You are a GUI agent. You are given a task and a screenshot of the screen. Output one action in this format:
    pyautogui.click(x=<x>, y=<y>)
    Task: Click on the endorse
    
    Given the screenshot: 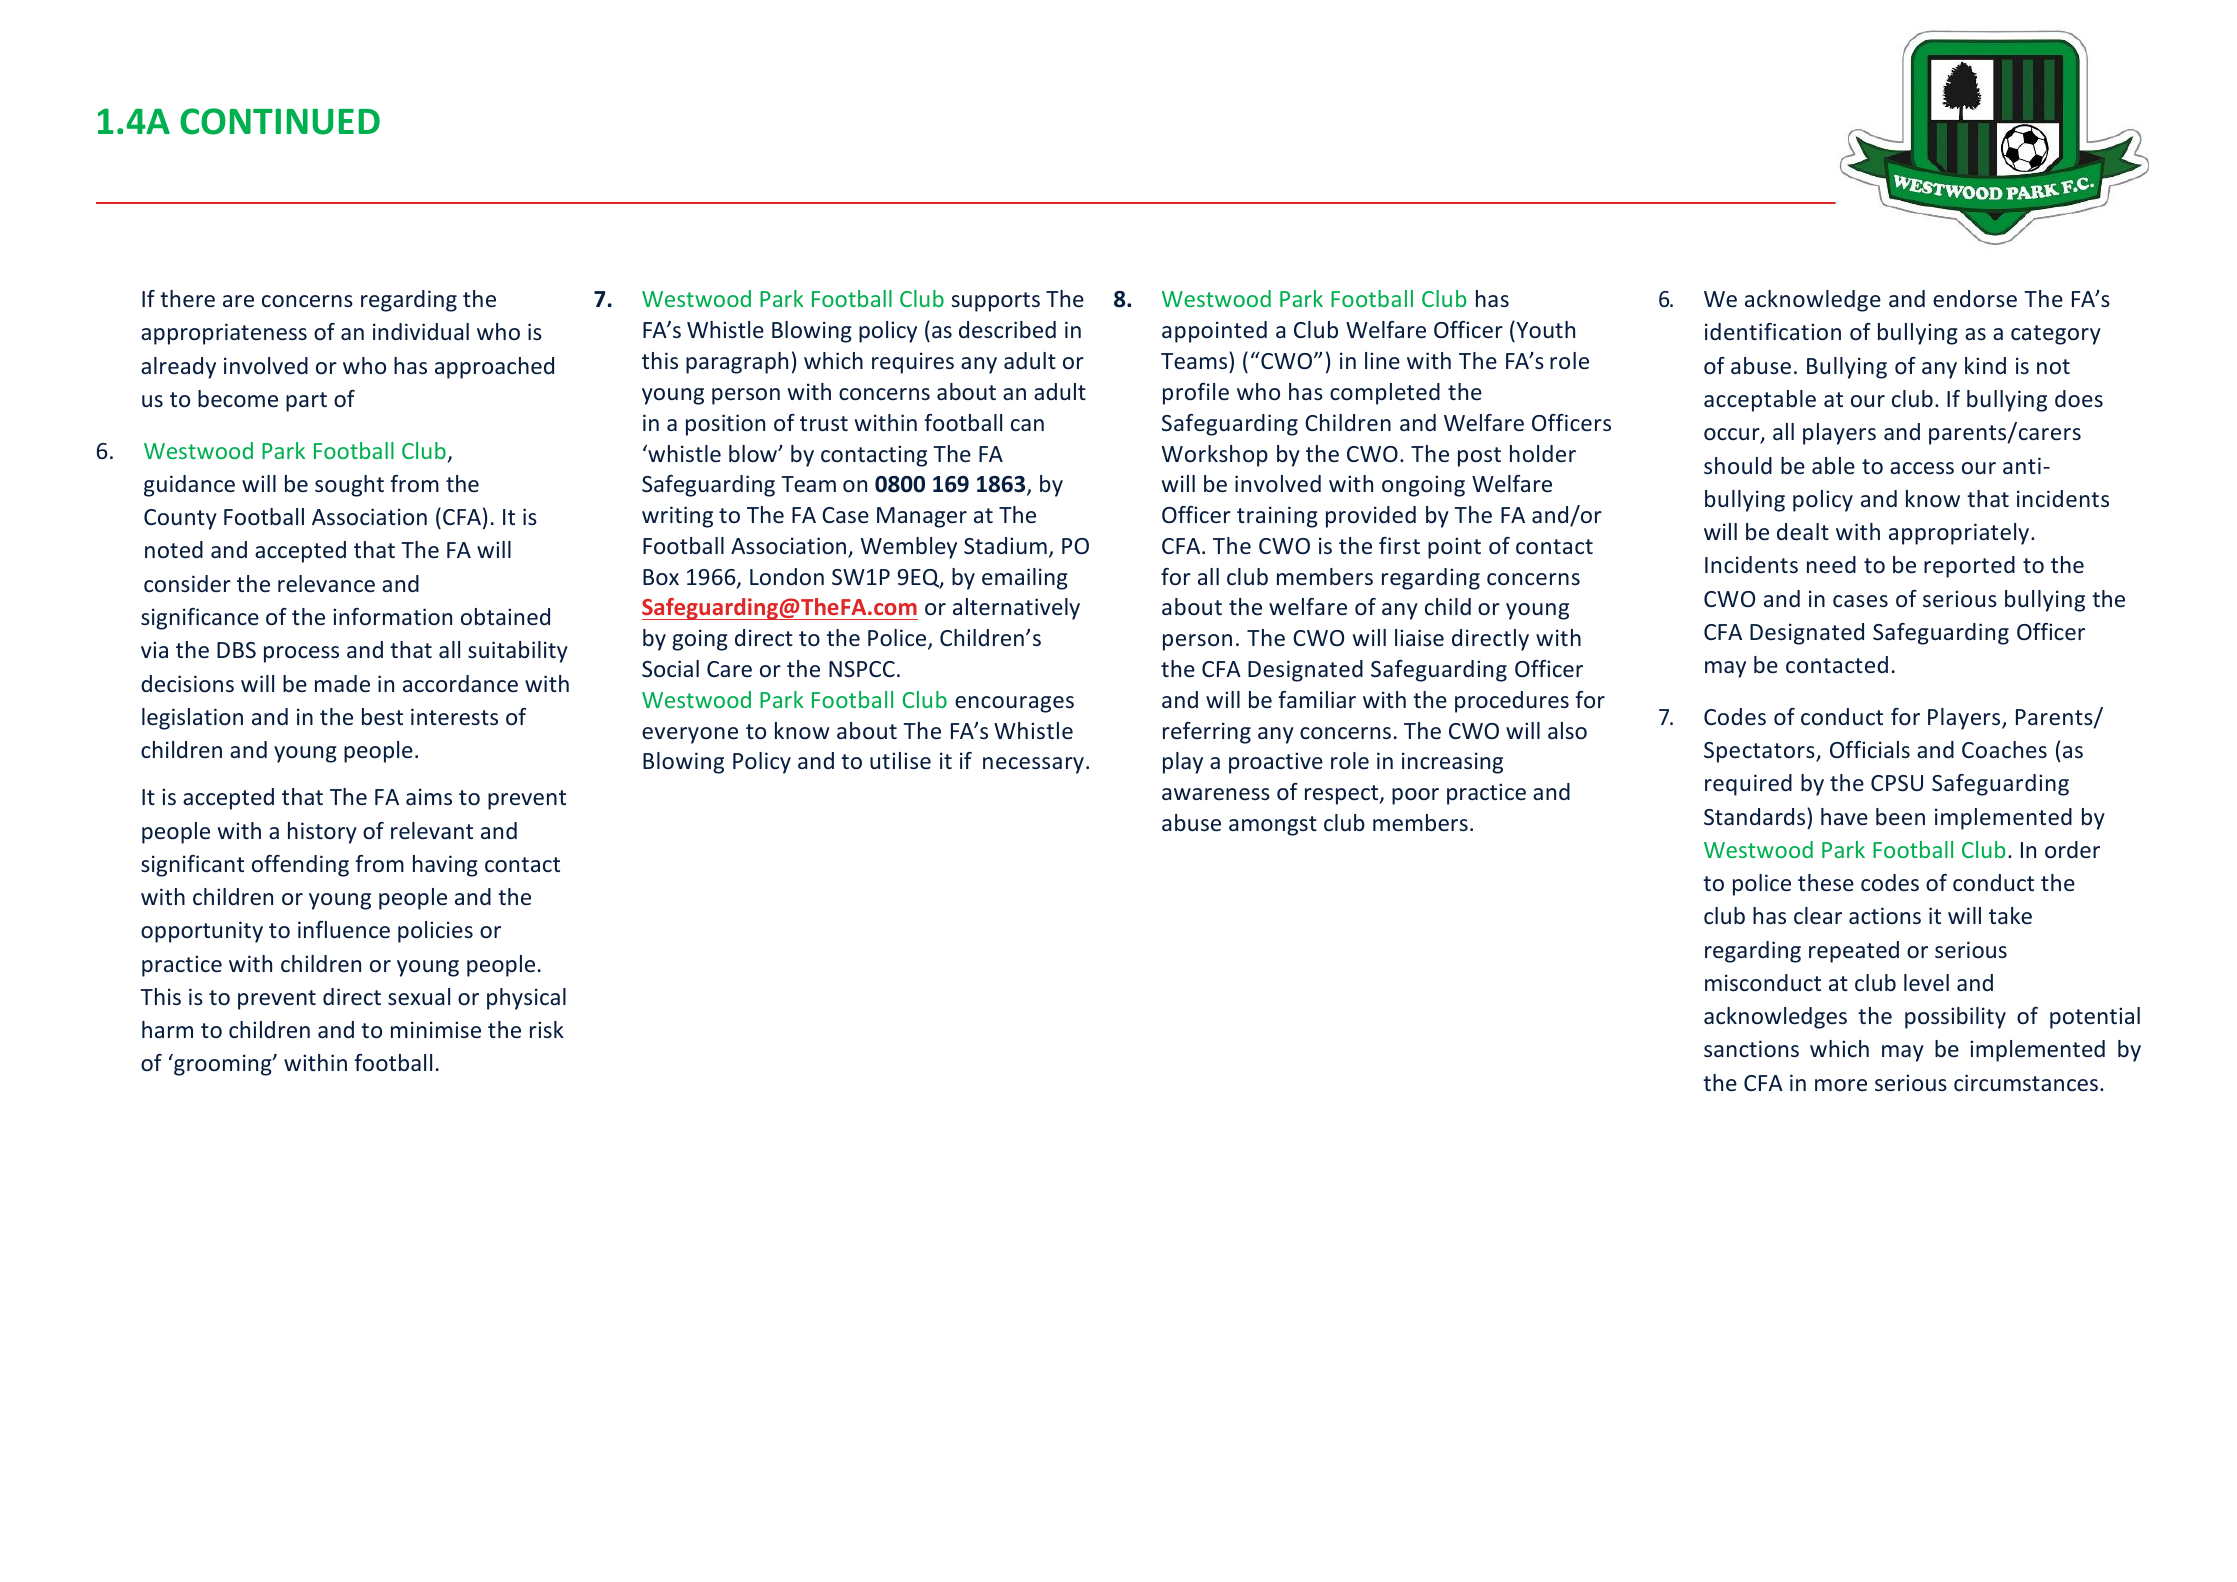 What is the action you would take?
    pyautogui.click(x=1975, y=298)
